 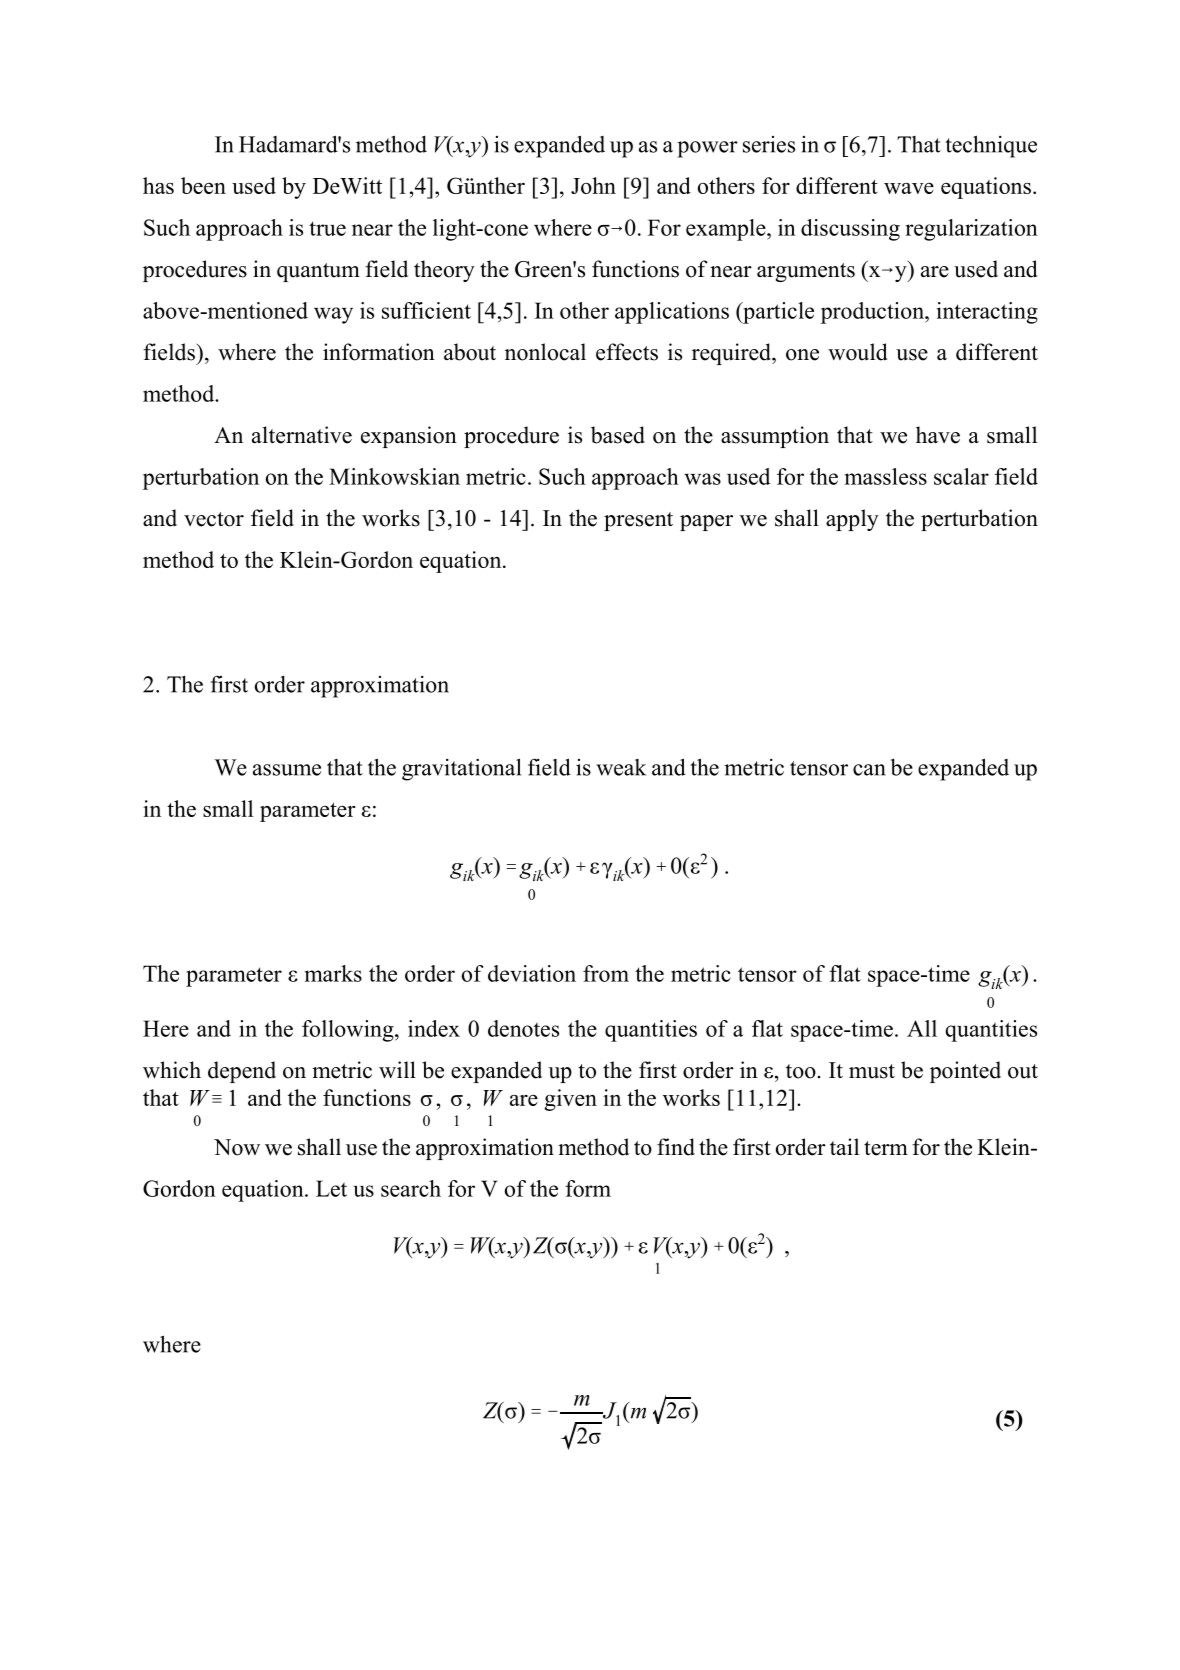 I want to click on Now, so click(x=237, y=1147).
